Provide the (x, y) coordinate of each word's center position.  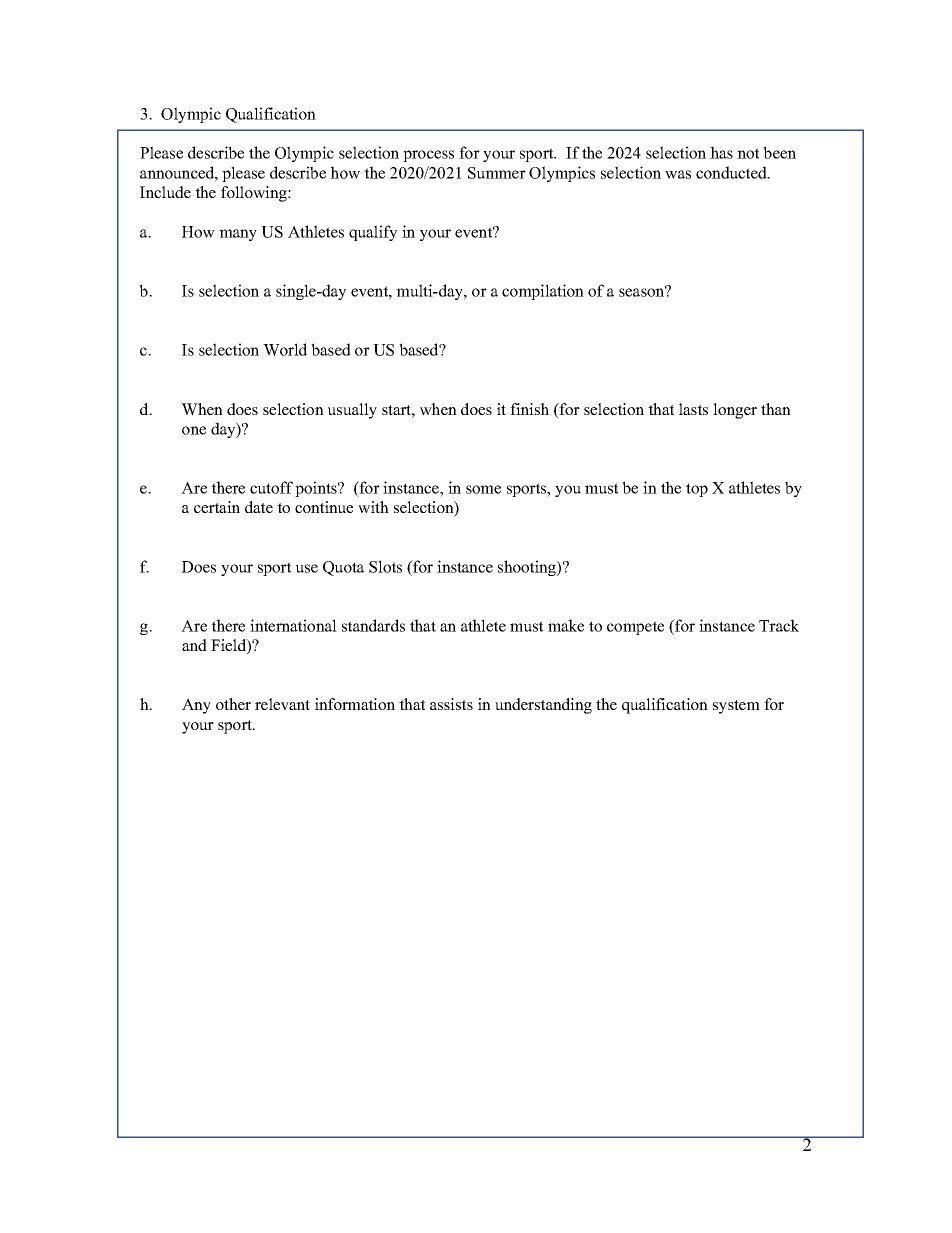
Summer (497, 173)
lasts (693, 409)
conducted (732, 172)
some (483, 489)
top (697, 490)
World (285, 349)
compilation (543, 292)
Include (165, 192)
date (259, 507)
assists (451, 704)
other (233, 704)
